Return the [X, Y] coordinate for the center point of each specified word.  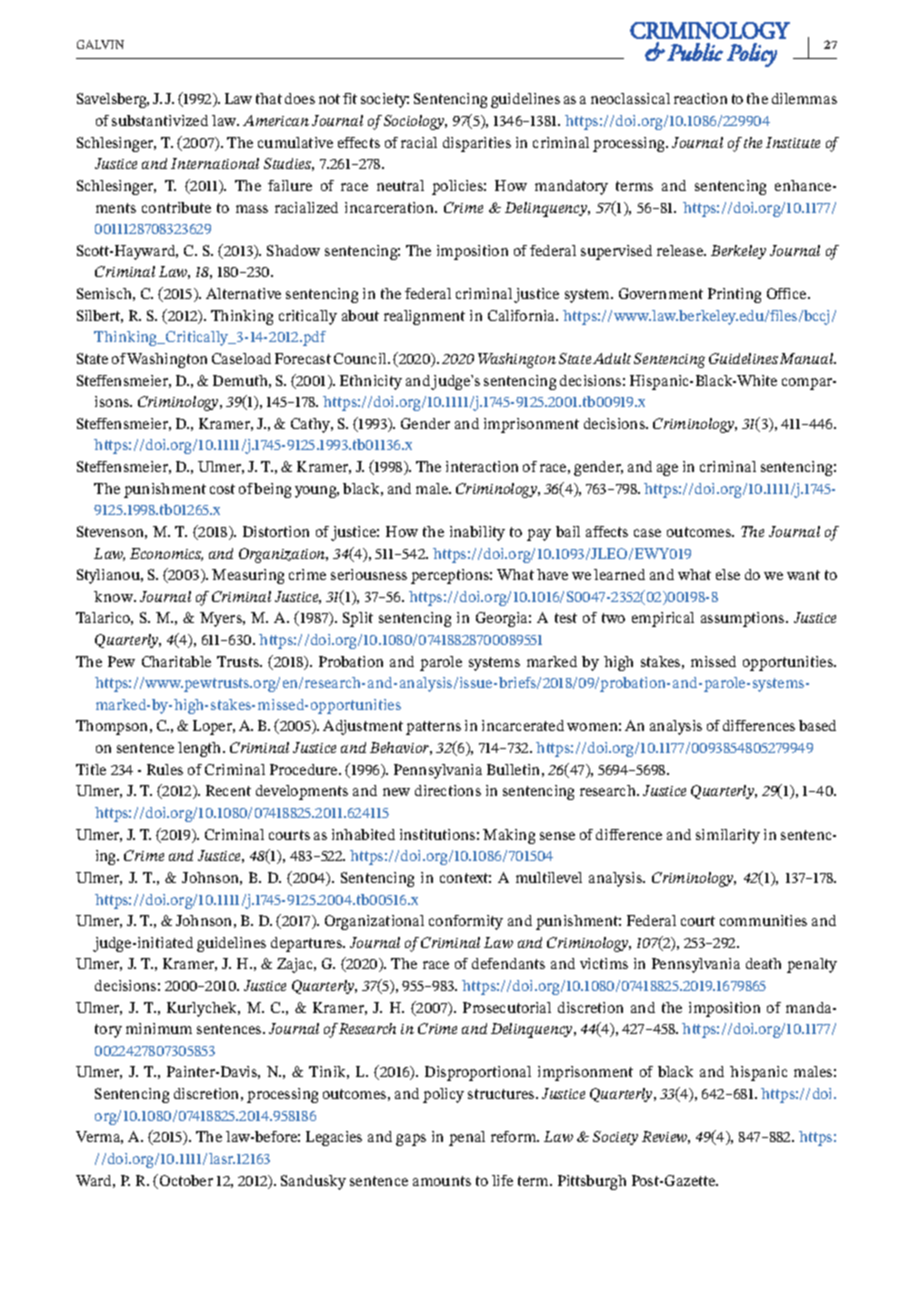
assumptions [744, 619]
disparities [477, 144]
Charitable [176, 661]
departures [308, 944]
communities [763, 920]
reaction [700, 98]
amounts [442, 1181]
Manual [808, 358]
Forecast [303, 358]
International [215, 163]
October [186, 1180]
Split [358, 619]
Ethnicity [371, 382]
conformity [466, 922]
